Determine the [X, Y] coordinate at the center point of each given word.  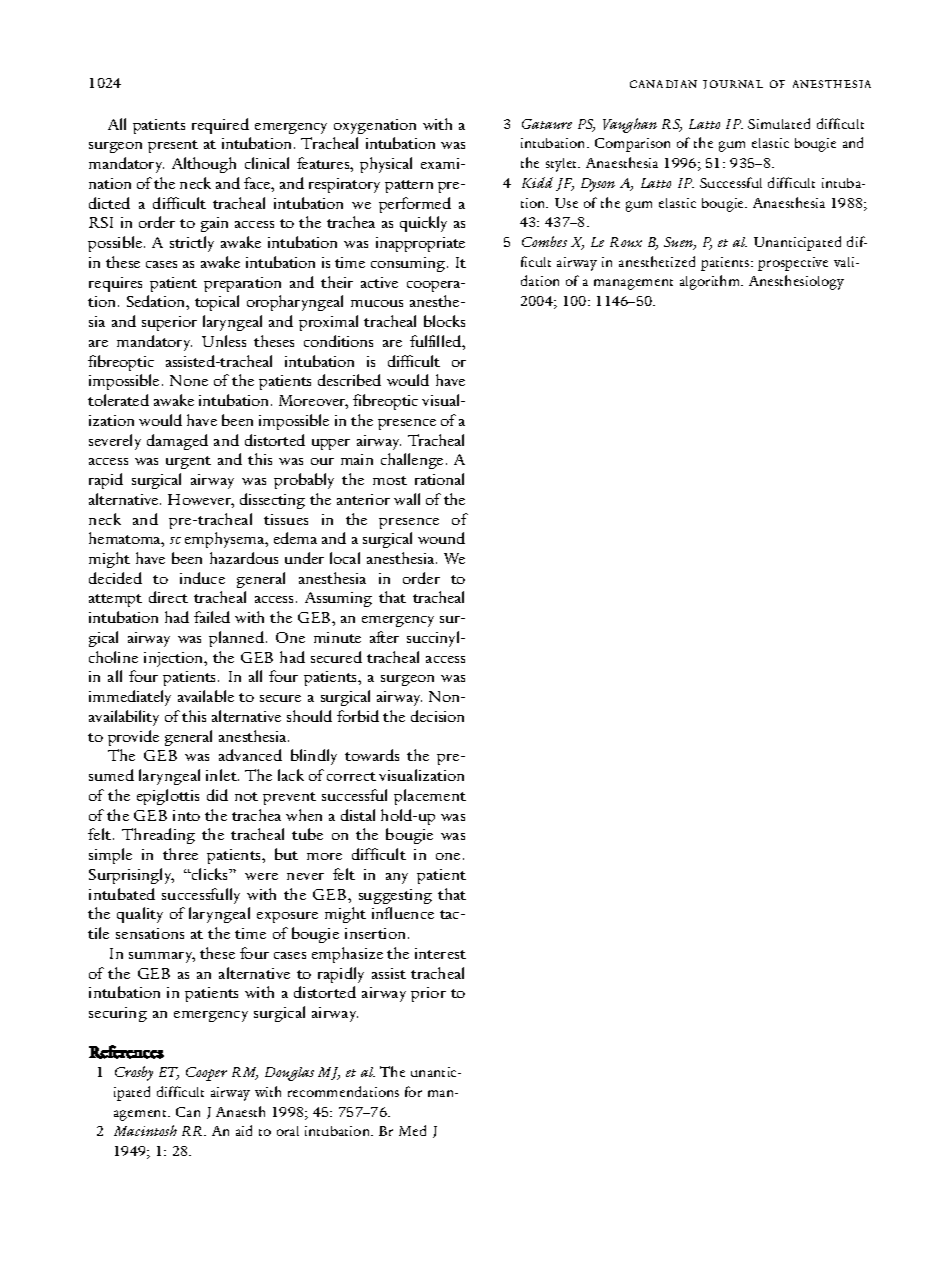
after [384, 637]
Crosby [134, 1073]
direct [168, 597]
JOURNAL [733, 84]
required [220, 126]
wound [441, 538]
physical [386, 165]
